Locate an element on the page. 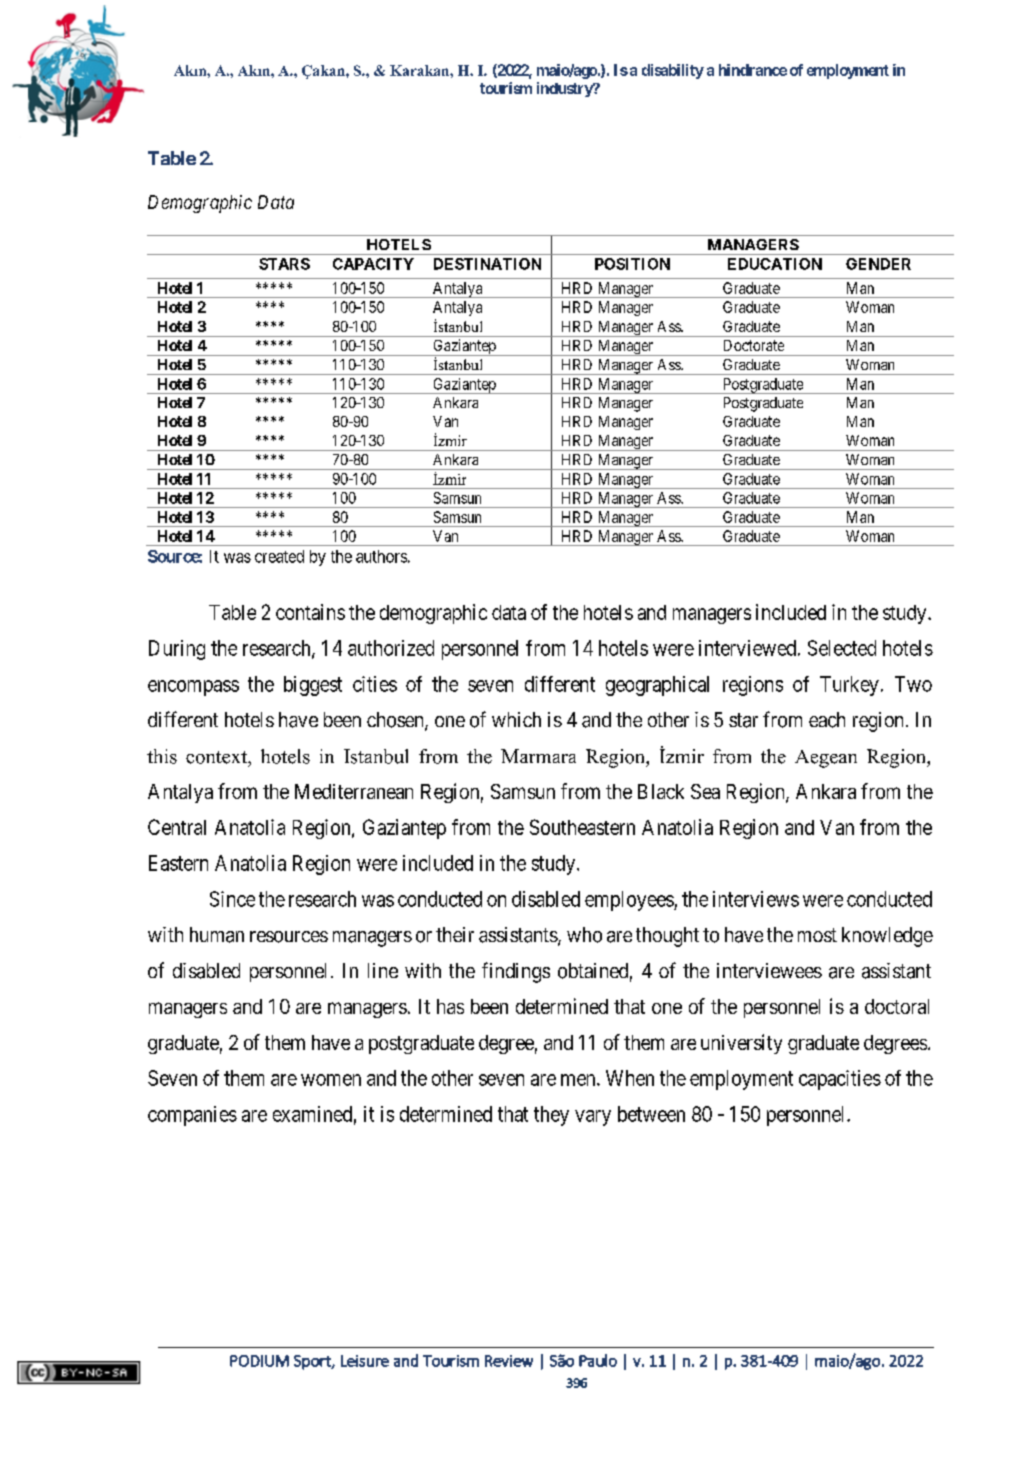 This image has width=1030, height=1457. which is located at coordinates (516, 719).
